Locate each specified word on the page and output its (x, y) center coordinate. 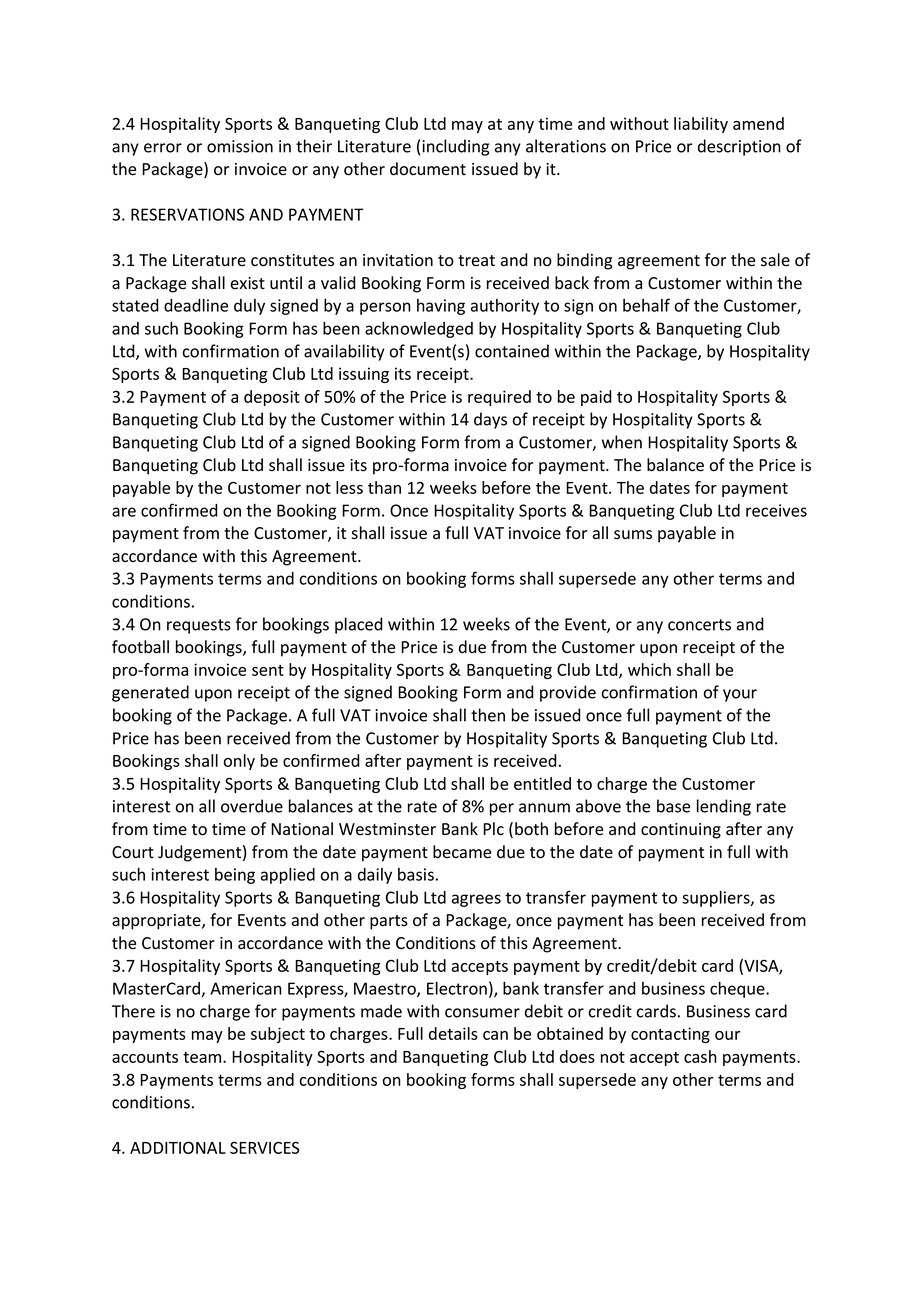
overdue (252, 806)
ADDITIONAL (178, 1147)
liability (701, 125)
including (455, 147)
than (384, 487)
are (124, 512)
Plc (493, 829)
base (673, 806)
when (622, 442)
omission (240, 146)
